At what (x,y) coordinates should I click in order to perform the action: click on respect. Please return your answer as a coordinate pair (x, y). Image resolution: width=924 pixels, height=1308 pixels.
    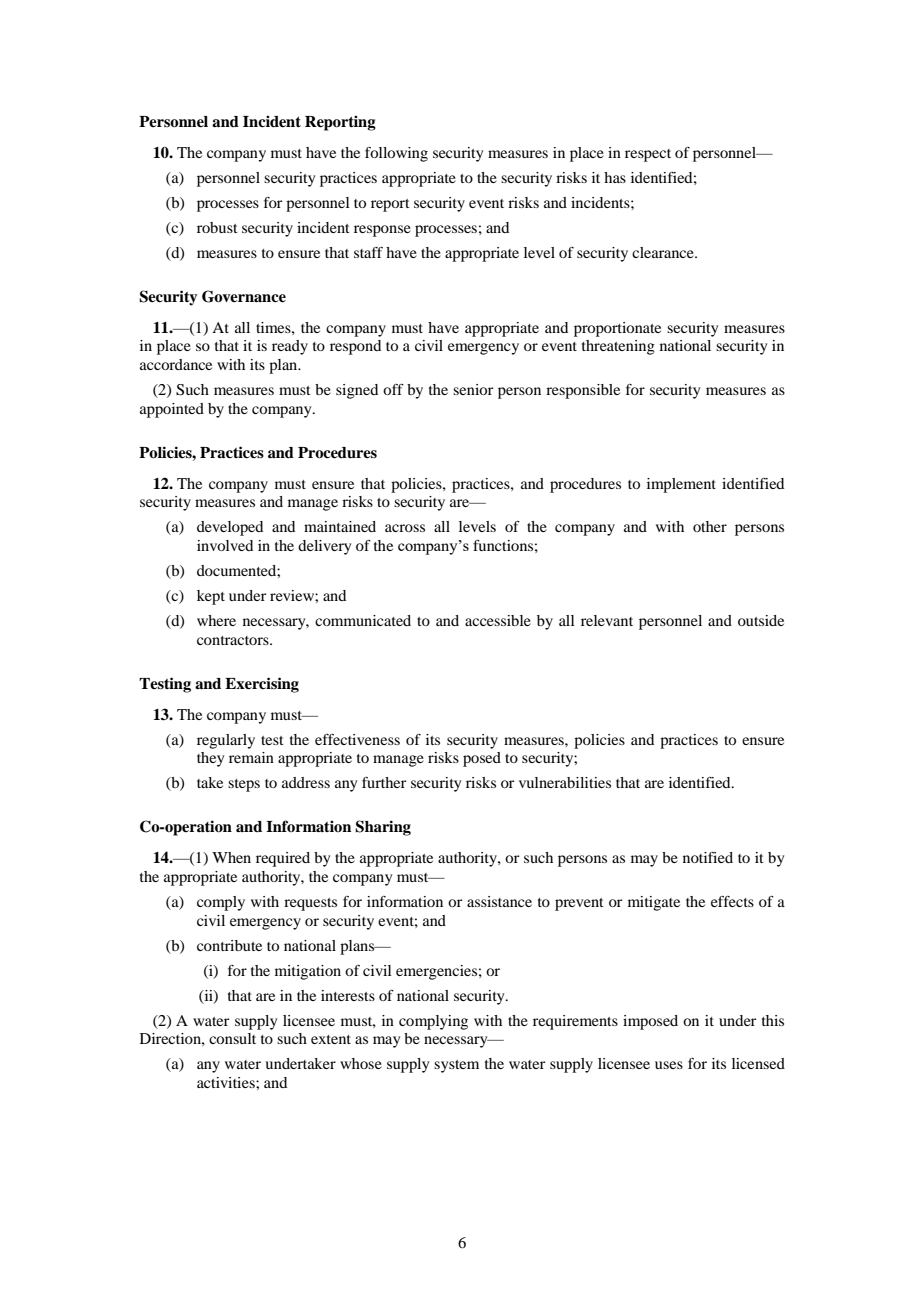
    Looking at the image, I should click on (648, 155).
